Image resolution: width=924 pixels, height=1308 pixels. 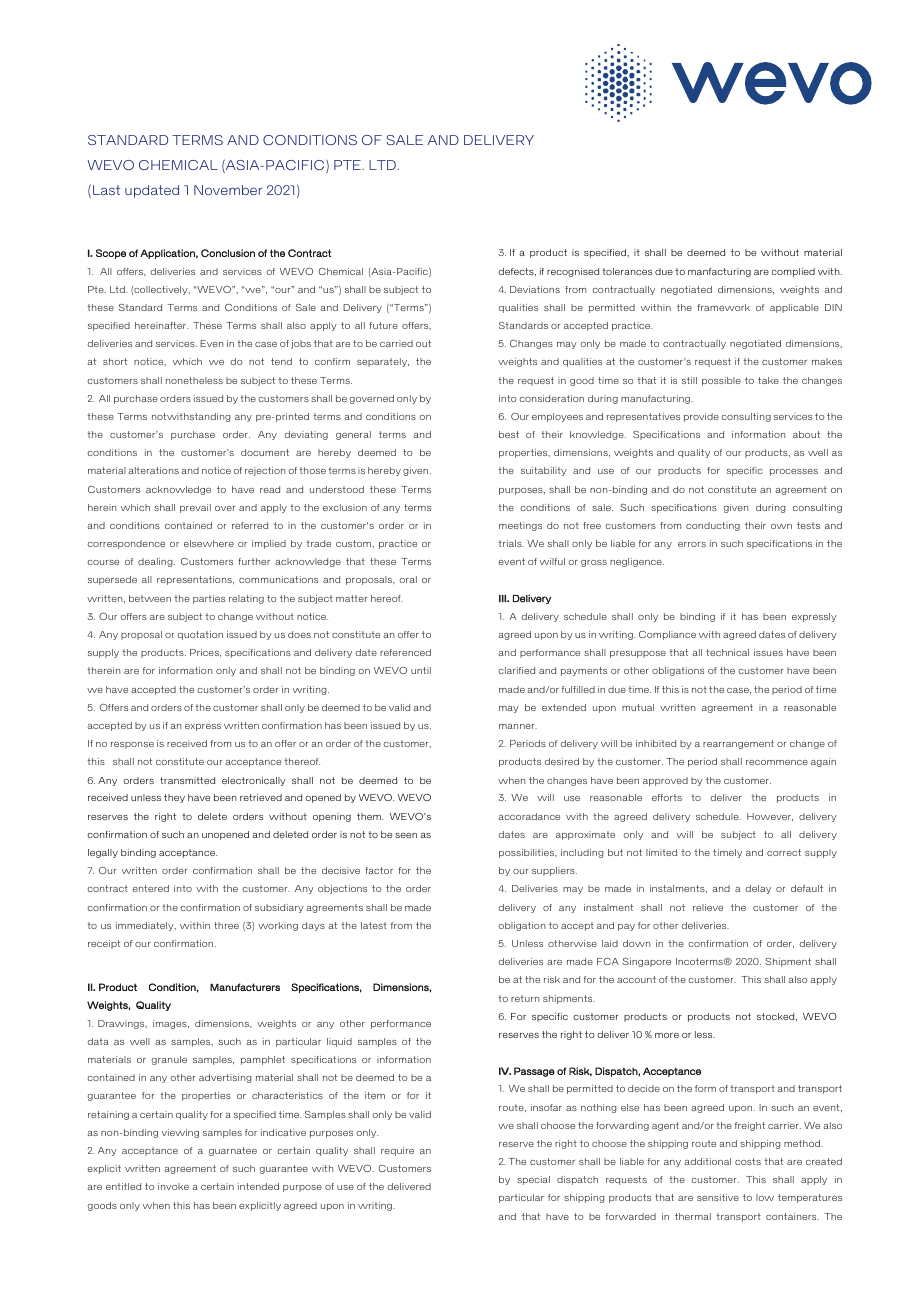 What do you see at coordinates (153, 470) in the page?
I see `alterations` at bounding box center [153, 470].
